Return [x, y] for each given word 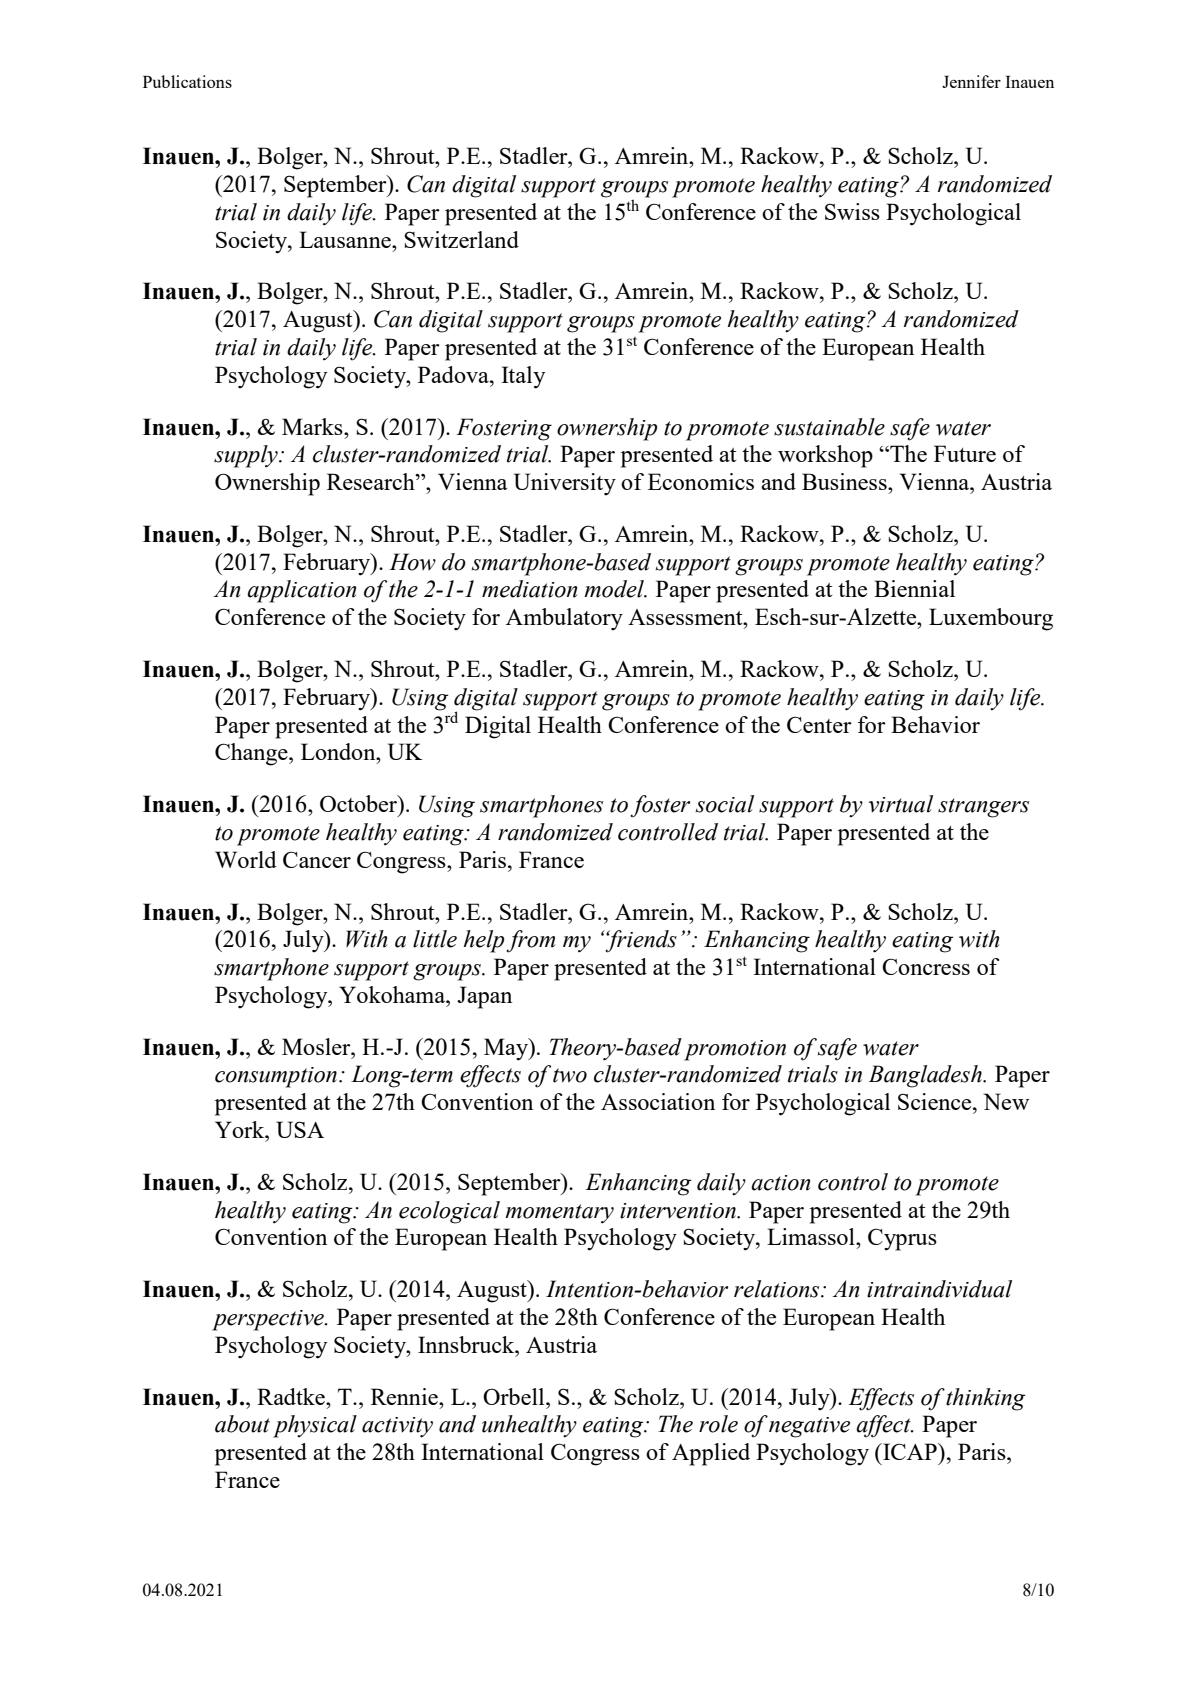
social [725, 804]
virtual [901, 804]
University [565, 484]
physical [315, 1426]
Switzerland [461, 239]
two [570, 1075]
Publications [187, 81]
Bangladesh [926, 1076]
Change [252, 754]
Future [965, 453]
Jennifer [971, 81]
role [718, 1424]
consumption [277, 1077]
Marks [313, 426]
